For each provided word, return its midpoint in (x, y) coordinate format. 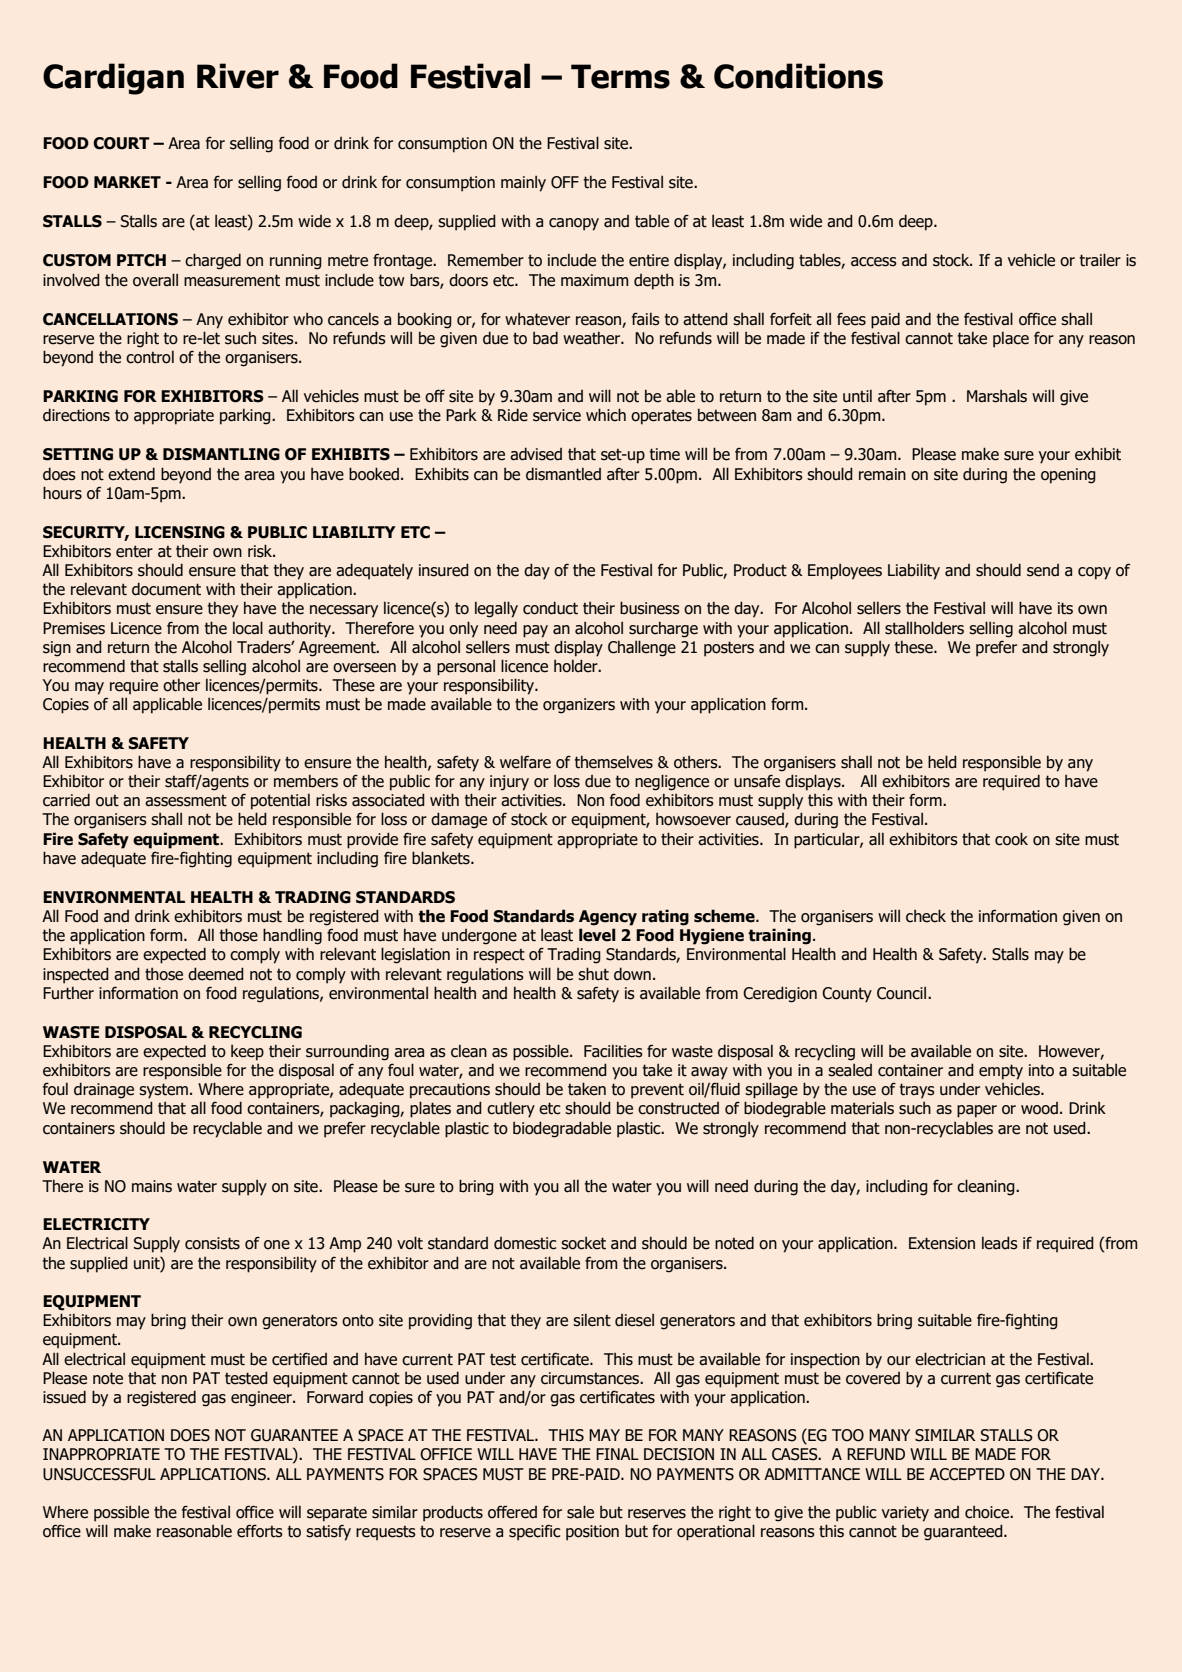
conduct (550, 608)
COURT (121, 143)
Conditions (798, 76)
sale (580, 1512)
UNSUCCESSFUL (99, 1474)
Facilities (613, 1051)
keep (247, 1053)
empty (1001, 1072)
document (166, 589)
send (1043, 570)
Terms (620, 76)
